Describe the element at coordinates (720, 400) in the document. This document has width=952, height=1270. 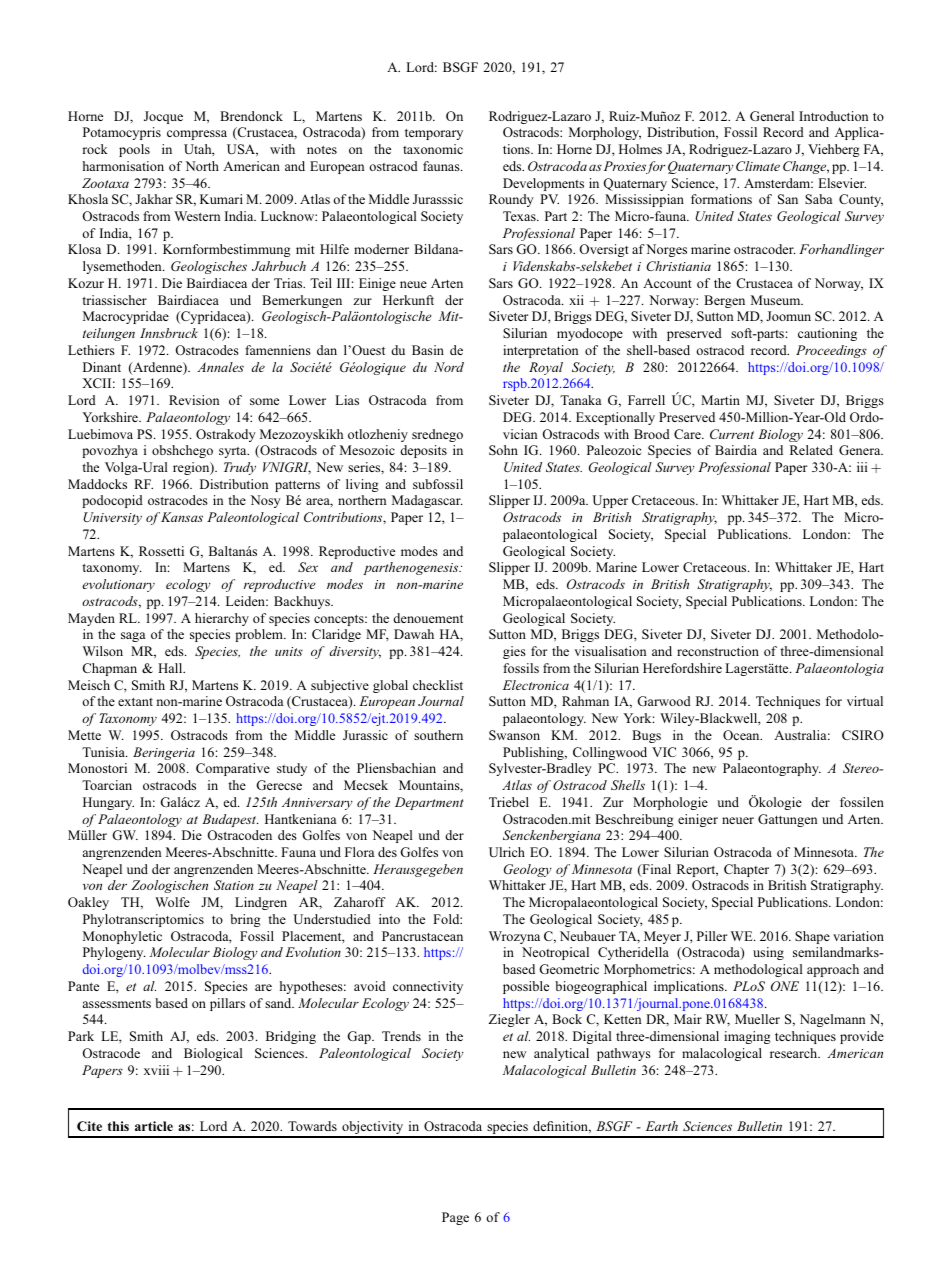
I see `Martin` at that location.
